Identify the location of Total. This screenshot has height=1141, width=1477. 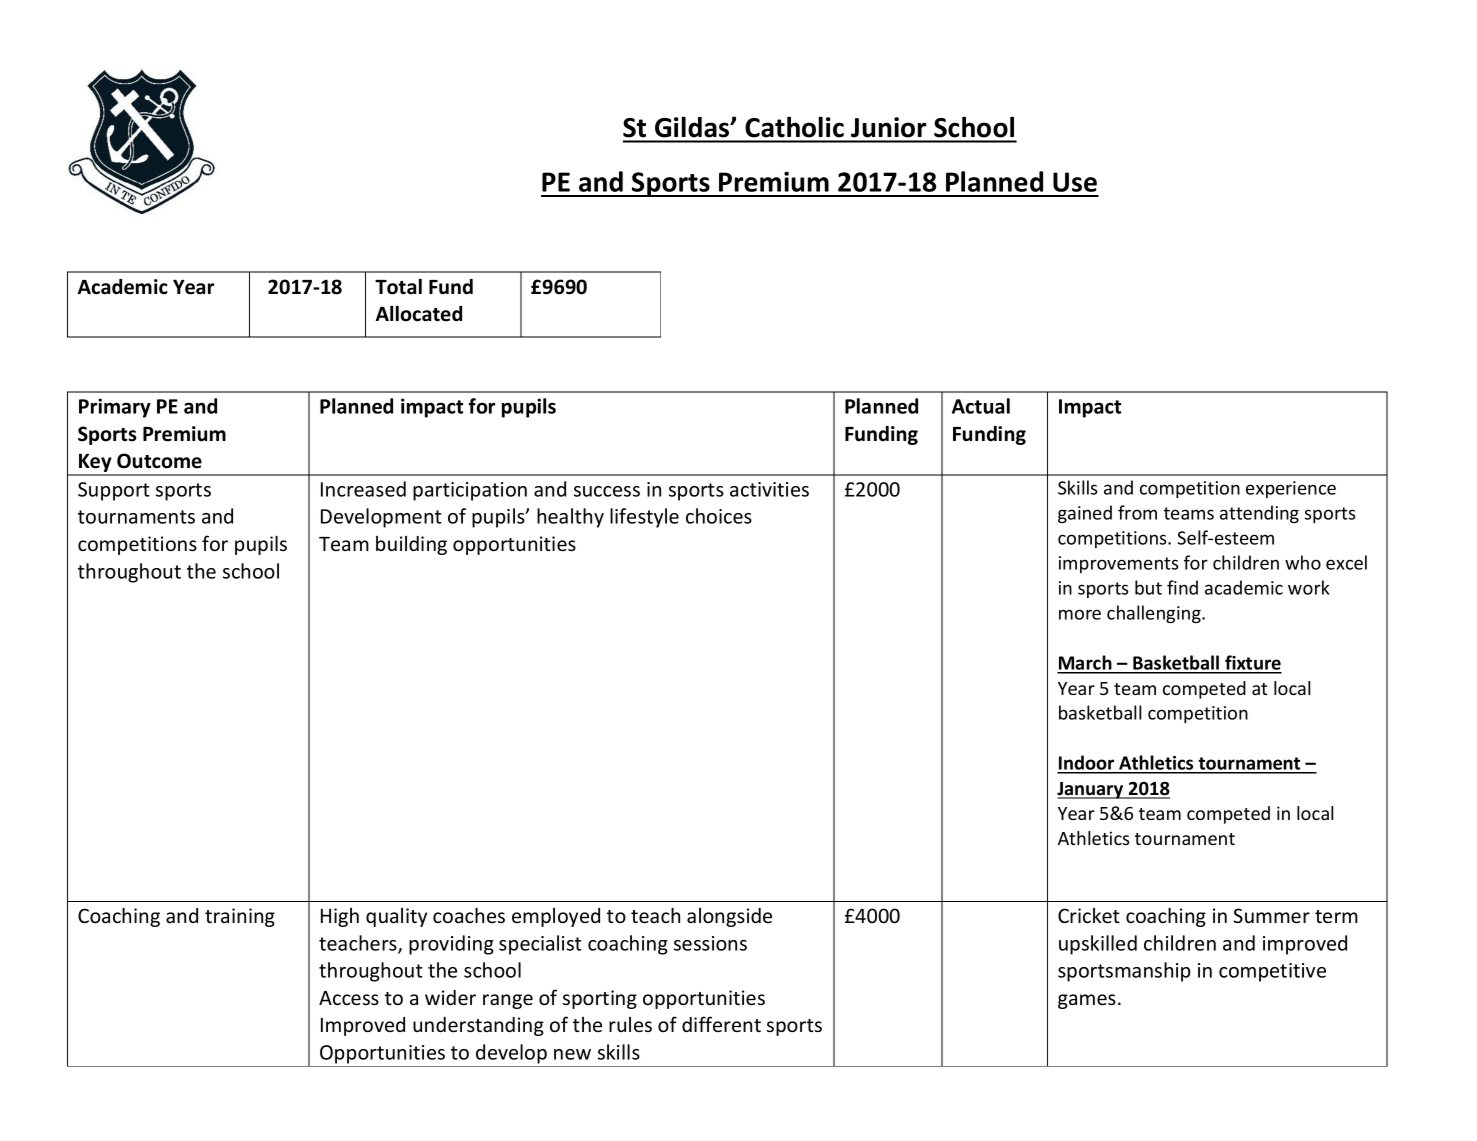
(398, 286).
